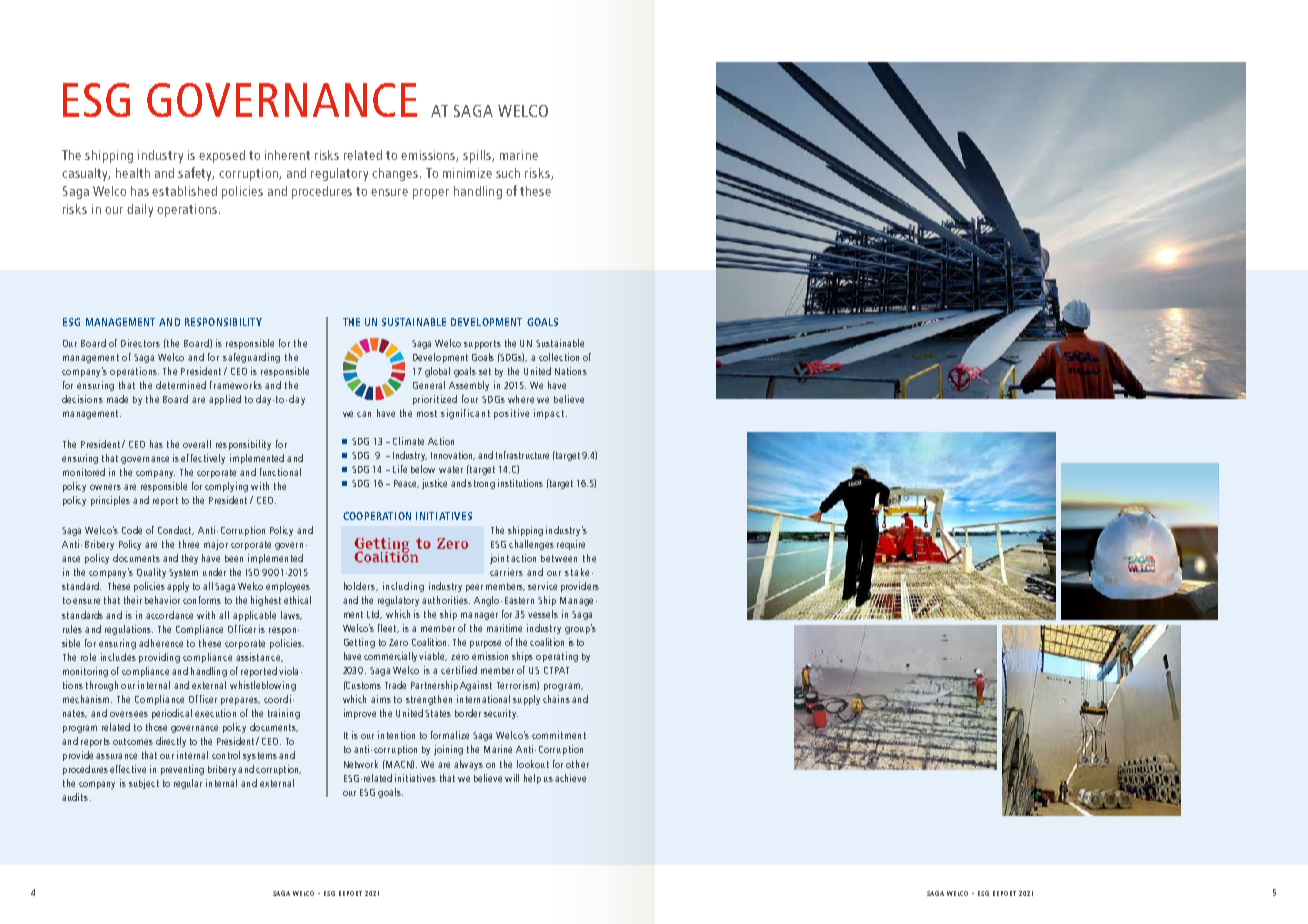  What do you see at coordinates (132, 530) in the screenshot?
I see `Code` at bounding box center [132, 530].
